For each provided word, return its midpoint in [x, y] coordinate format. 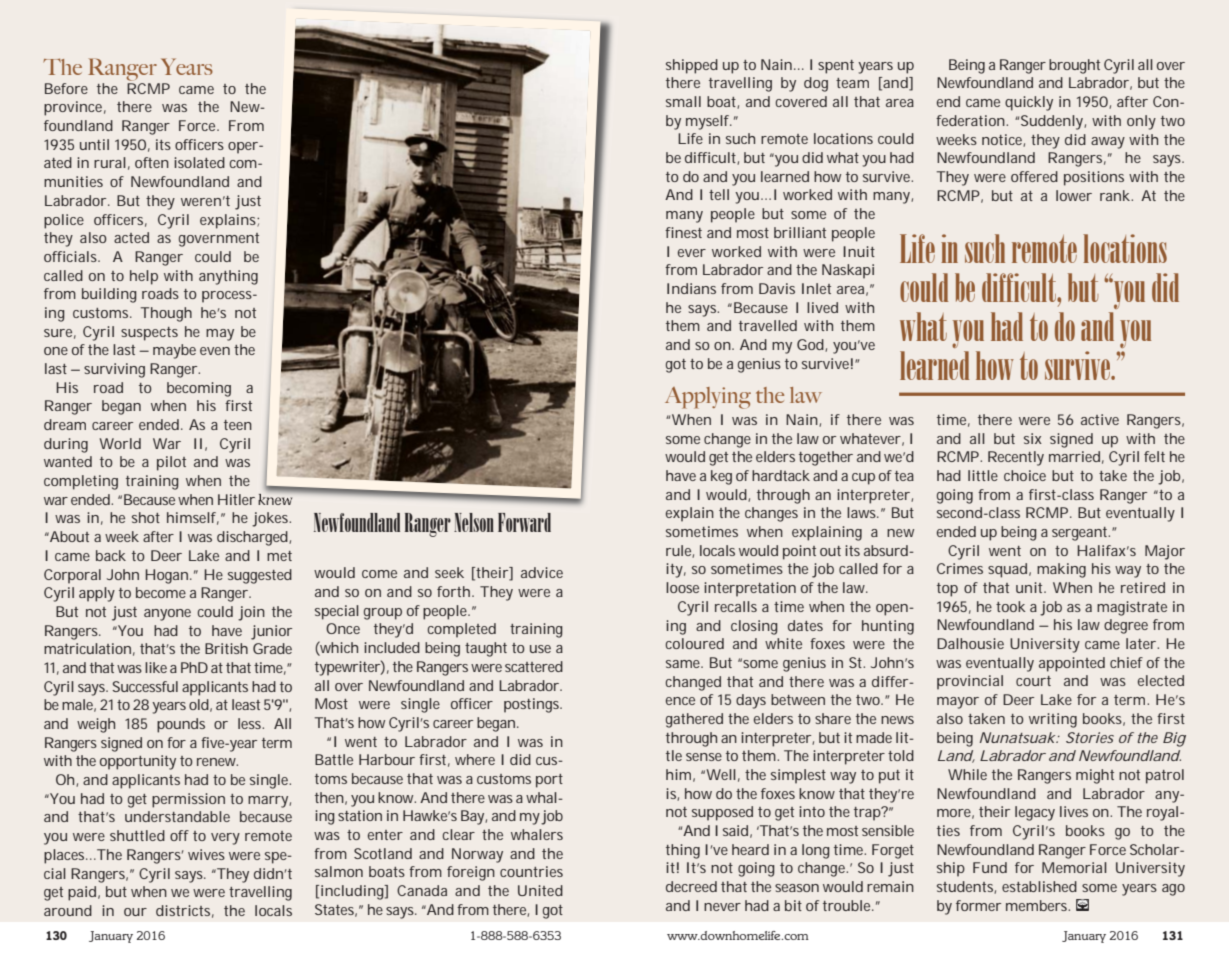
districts [185, 911]
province [75, 108]
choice [1025, 475]
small [683, 101]
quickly [1029, 103]
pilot [171, 463]
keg [721, 477]
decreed [691, 886]
